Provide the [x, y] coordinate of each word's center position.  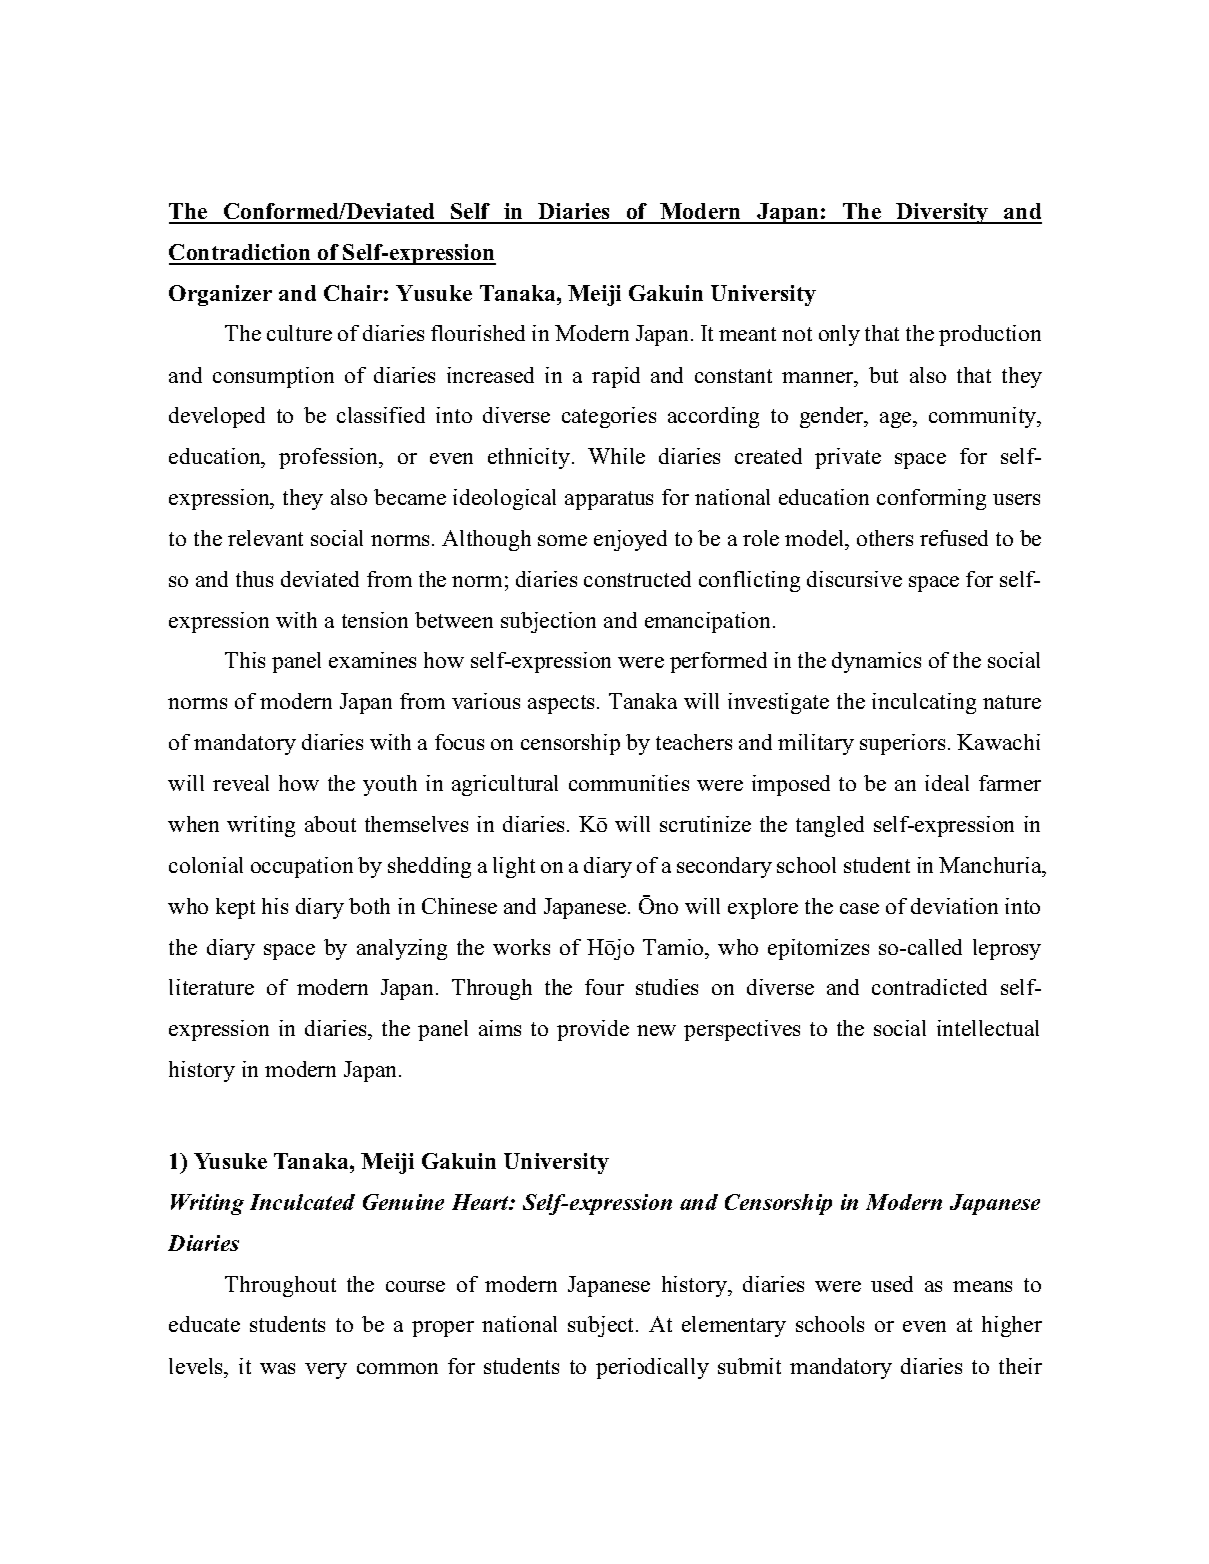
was [277, 1368]
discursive [854, 579]
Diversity [943, 213]
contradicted [929, 987]
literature [211, 987]
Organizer [220, 295]
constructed [637, 579]
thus [254, 579]
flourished [478, 333]
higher [1012, 1326]
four [604, 987]
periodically [652, 1368]
